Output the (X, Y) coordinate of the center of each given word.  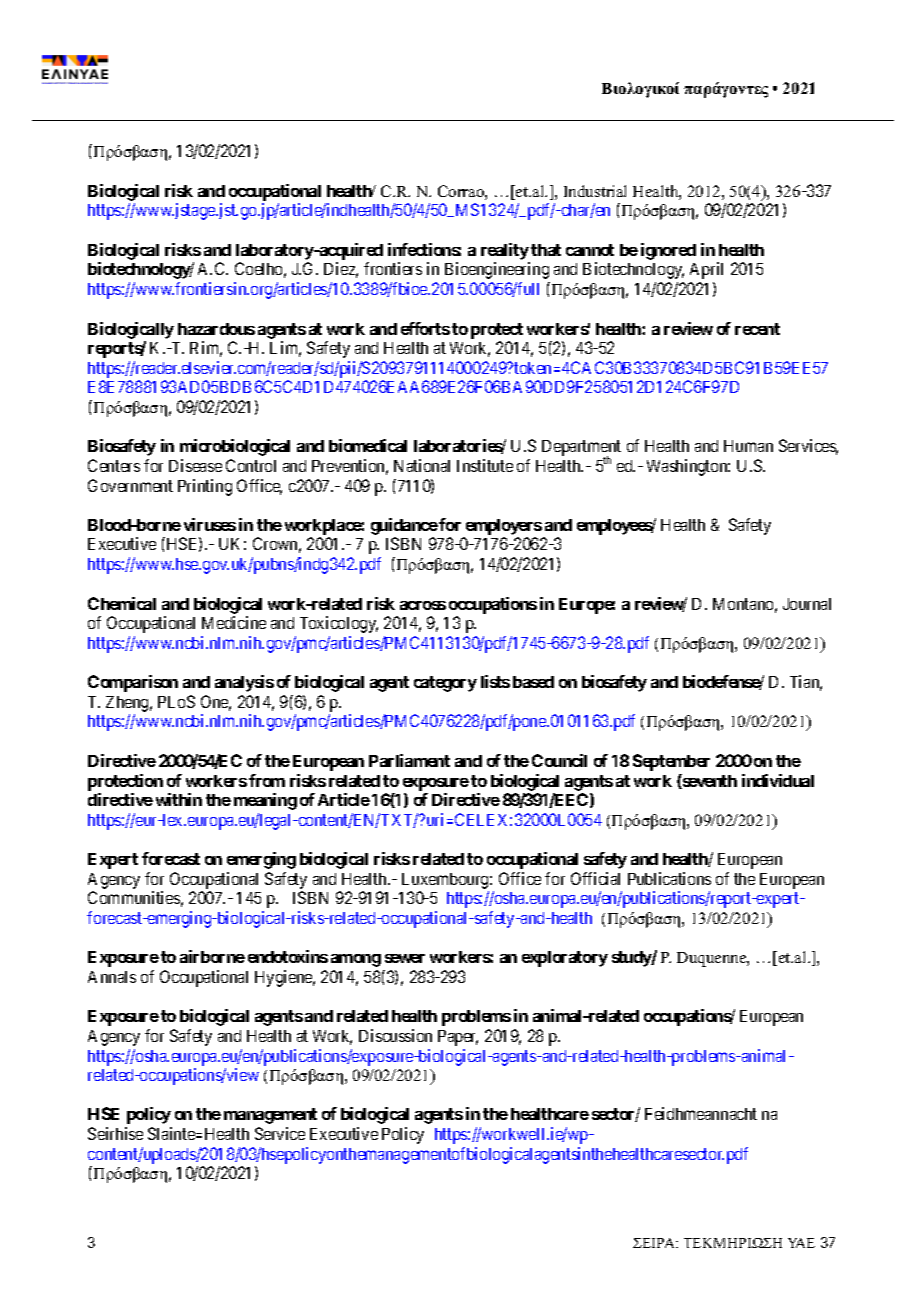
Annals (112, 977)
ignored (668, 251)
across (423, 605)
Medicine (234, 622)
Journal (807, 604)
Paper (458, 1038)
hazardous (216, 329)
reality (505, 253)
